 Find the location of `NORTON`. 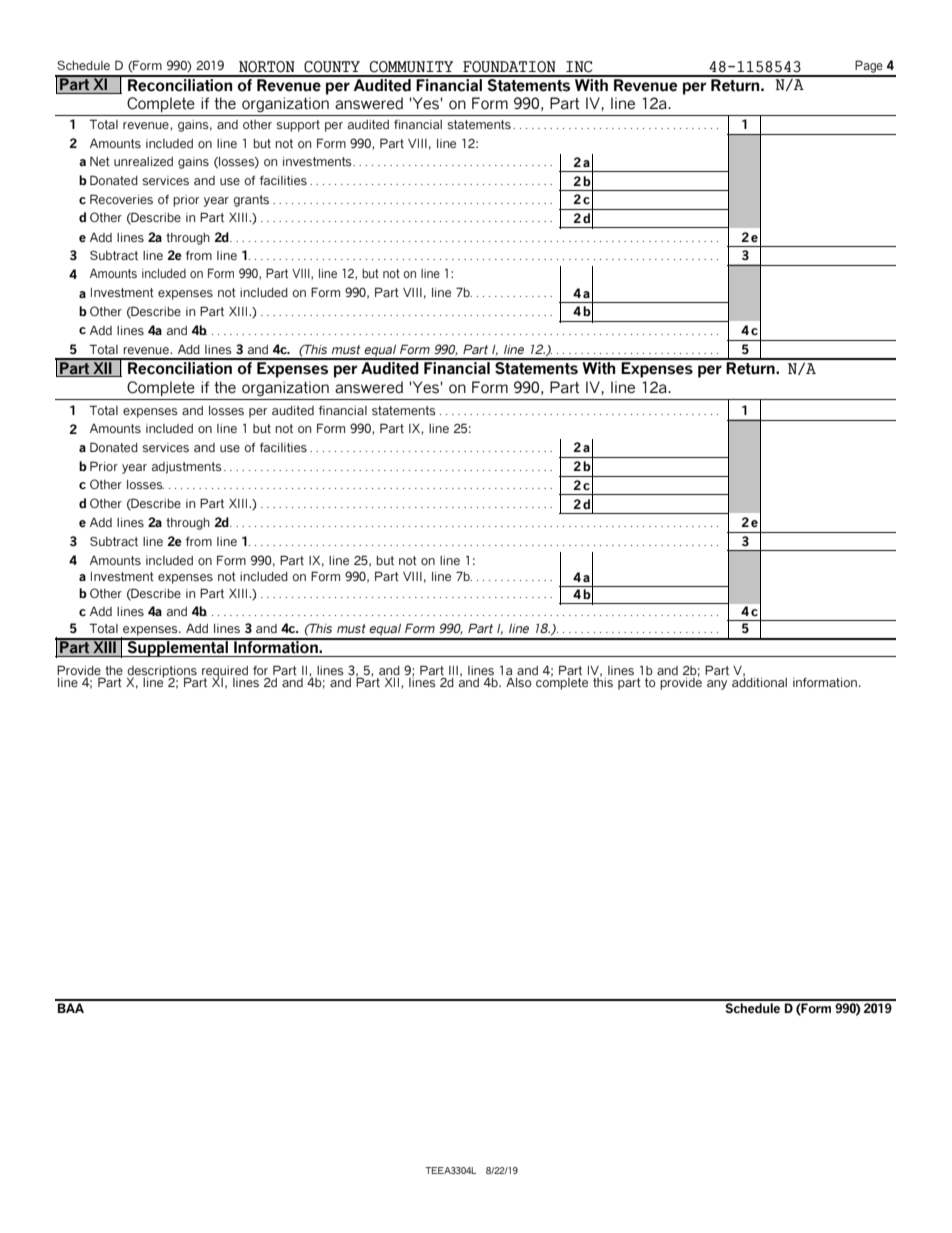

NORTON is located at coordinates (267, 67).
